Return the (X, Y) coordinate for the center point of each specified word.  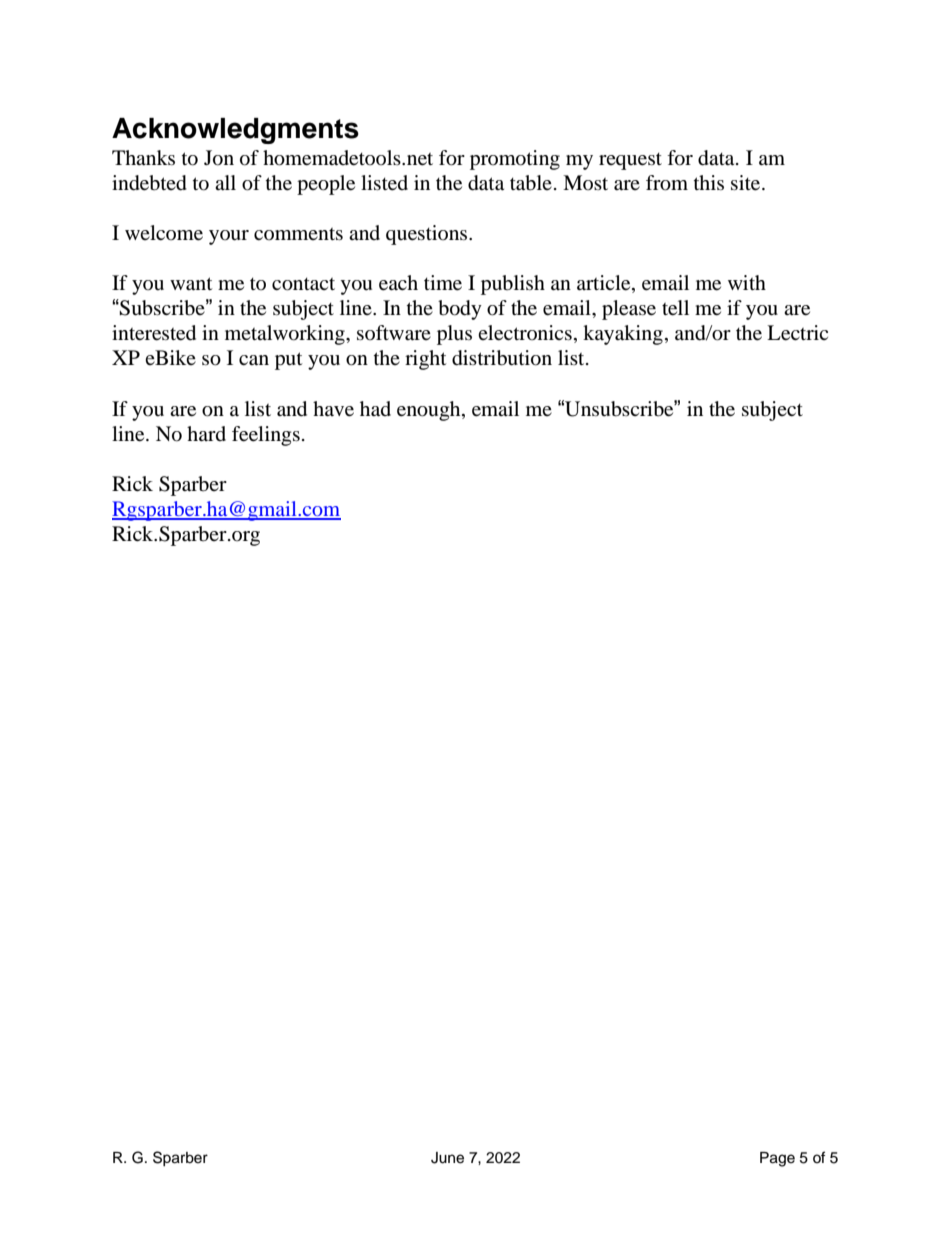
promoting (515, 160)
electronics (525, 333)
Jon (219, 158)
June (447, 1158)
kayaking (623, 335)
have (333, 409)
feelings (266, 436)
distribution (502, 358)
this (709, 182)
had (375, 409)
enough (430, 411)
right (425, 360)
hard (206, 433)
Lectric (797, 333)
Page (777, 1159)
